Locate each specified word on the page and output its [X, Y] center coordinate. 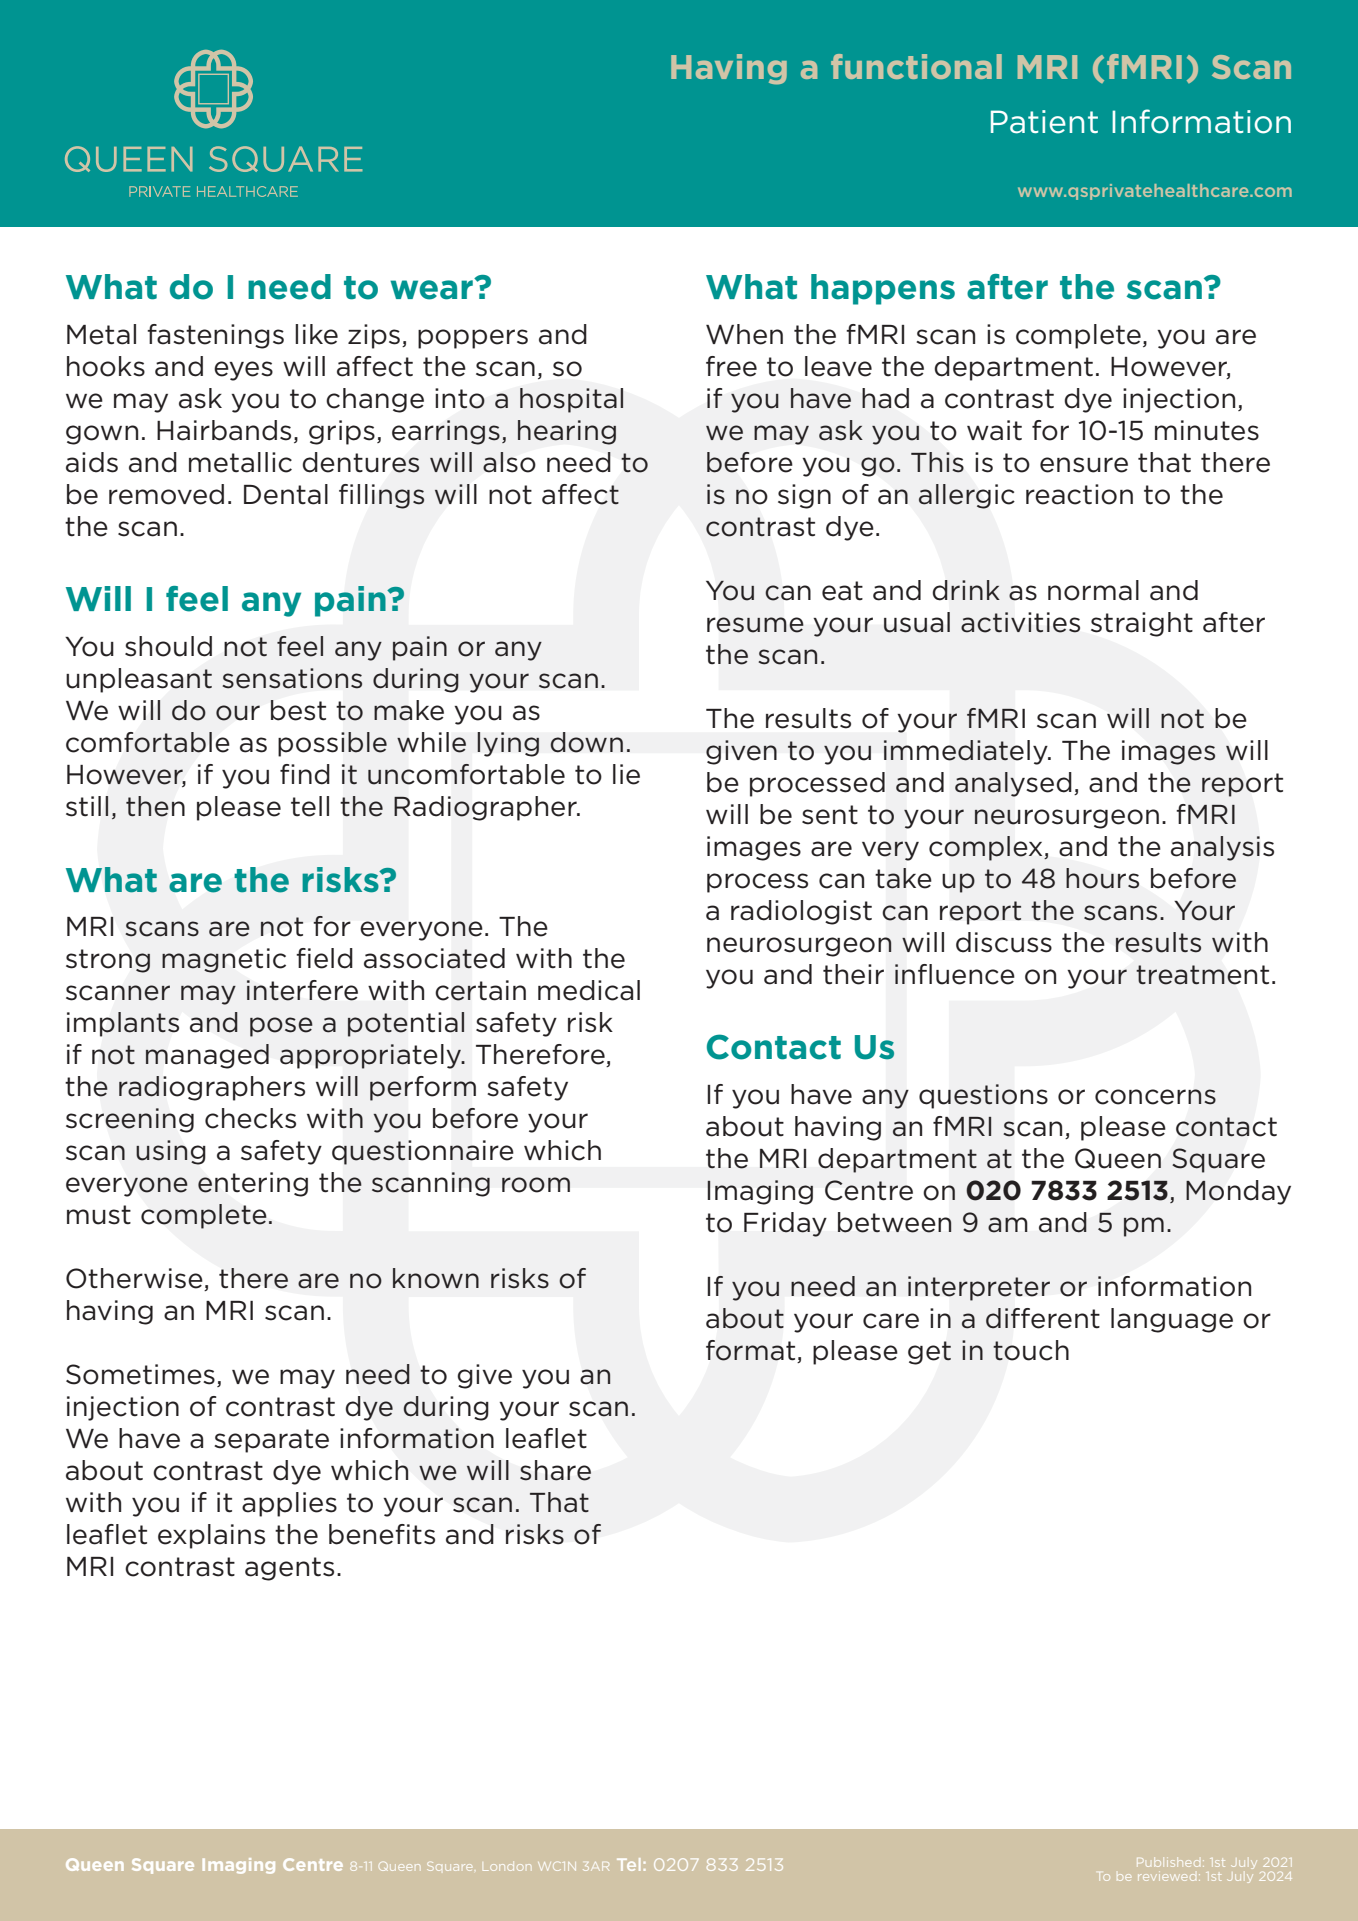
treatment [1202, 975]
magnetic [224, 960]
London [506, 1867]
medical [589, 990]
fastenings [215, 336]
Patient [1044, 122]
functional [916, 66]
